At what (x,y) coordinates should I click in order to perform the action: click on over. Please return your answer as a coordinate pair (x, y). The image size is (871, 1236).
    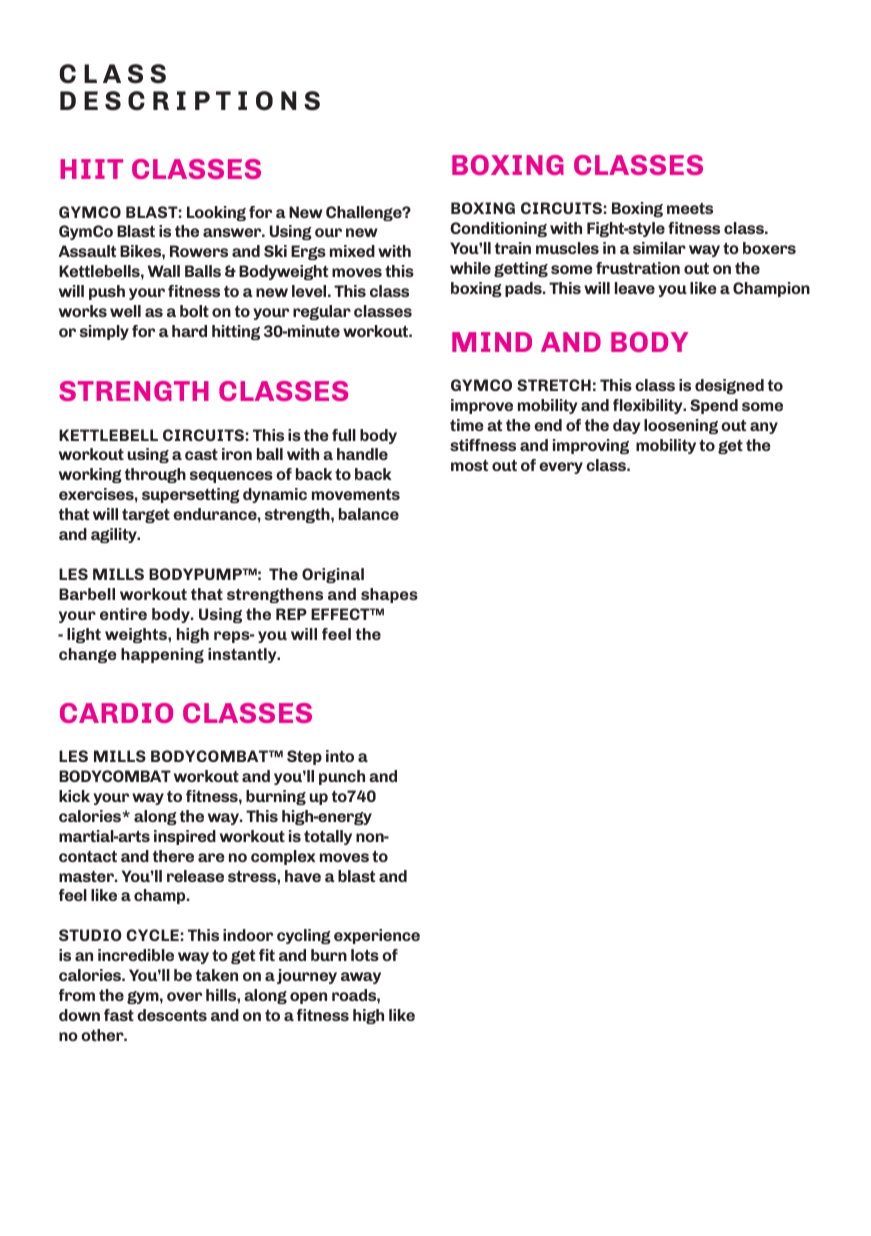
    Looking at the image, I should click on (184, 996).
